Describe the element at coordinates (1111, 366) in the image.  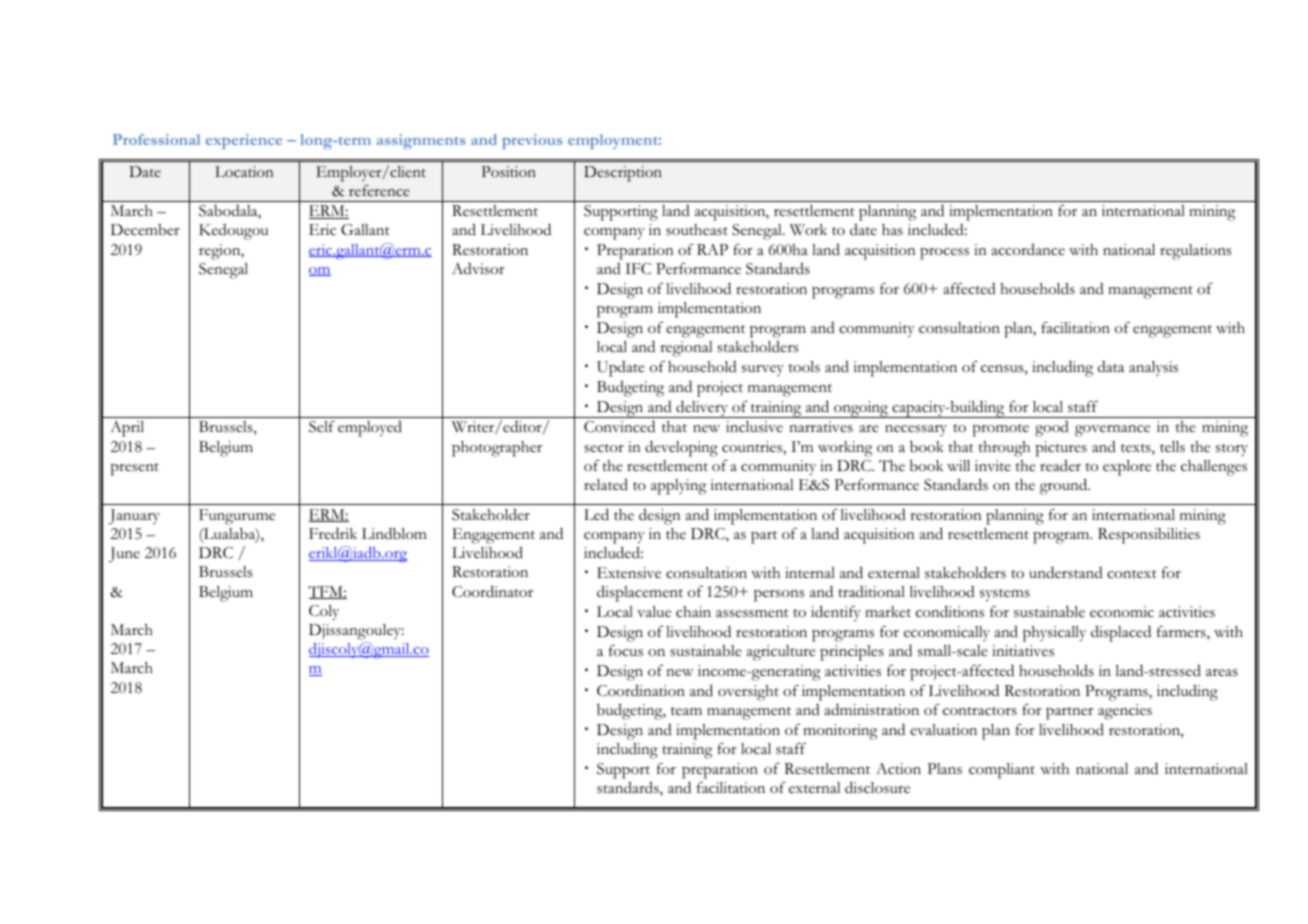
I see `data` at that location.
